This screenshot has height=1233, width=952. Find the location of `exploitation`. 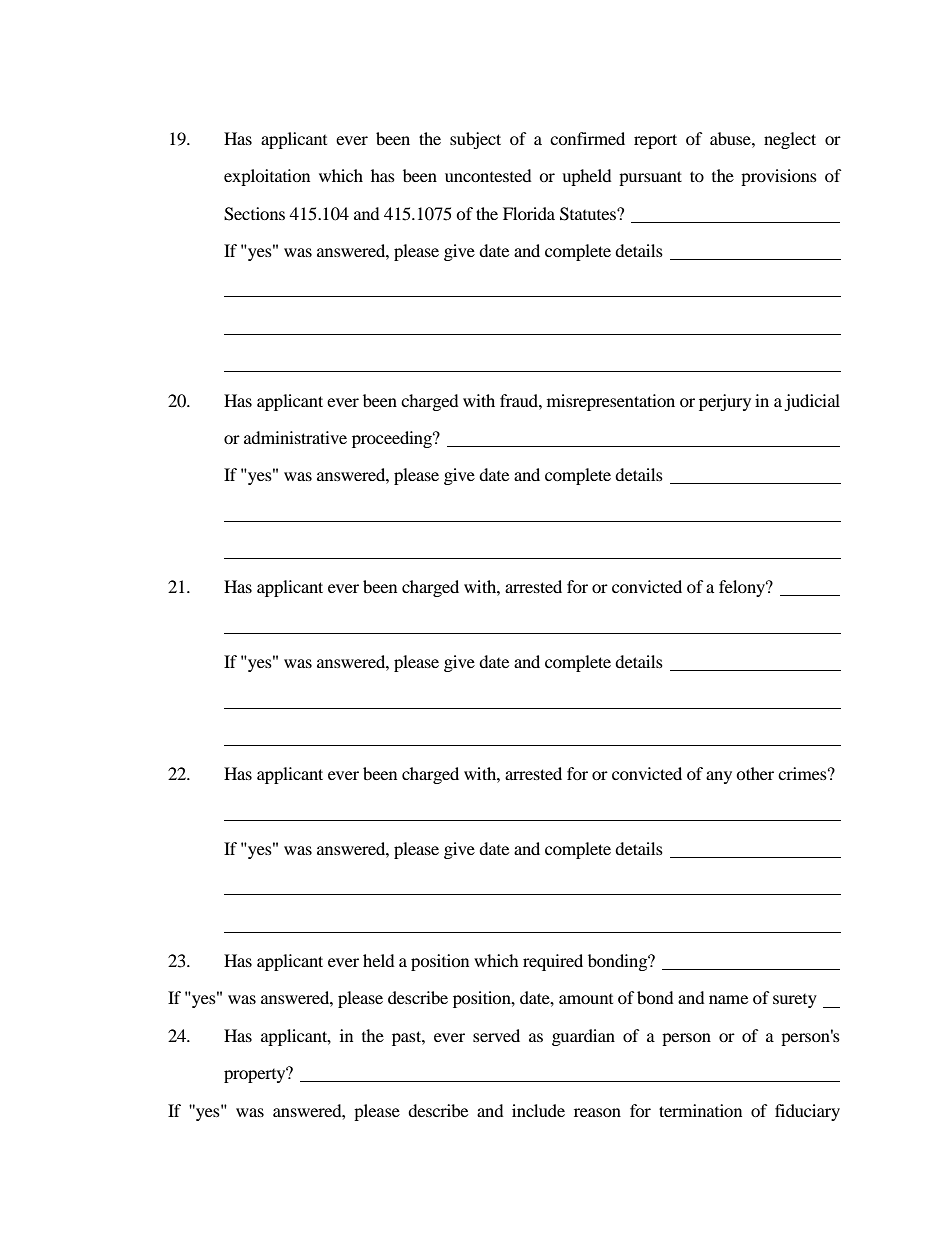

exploitation is located at coordinates (267, 177).
